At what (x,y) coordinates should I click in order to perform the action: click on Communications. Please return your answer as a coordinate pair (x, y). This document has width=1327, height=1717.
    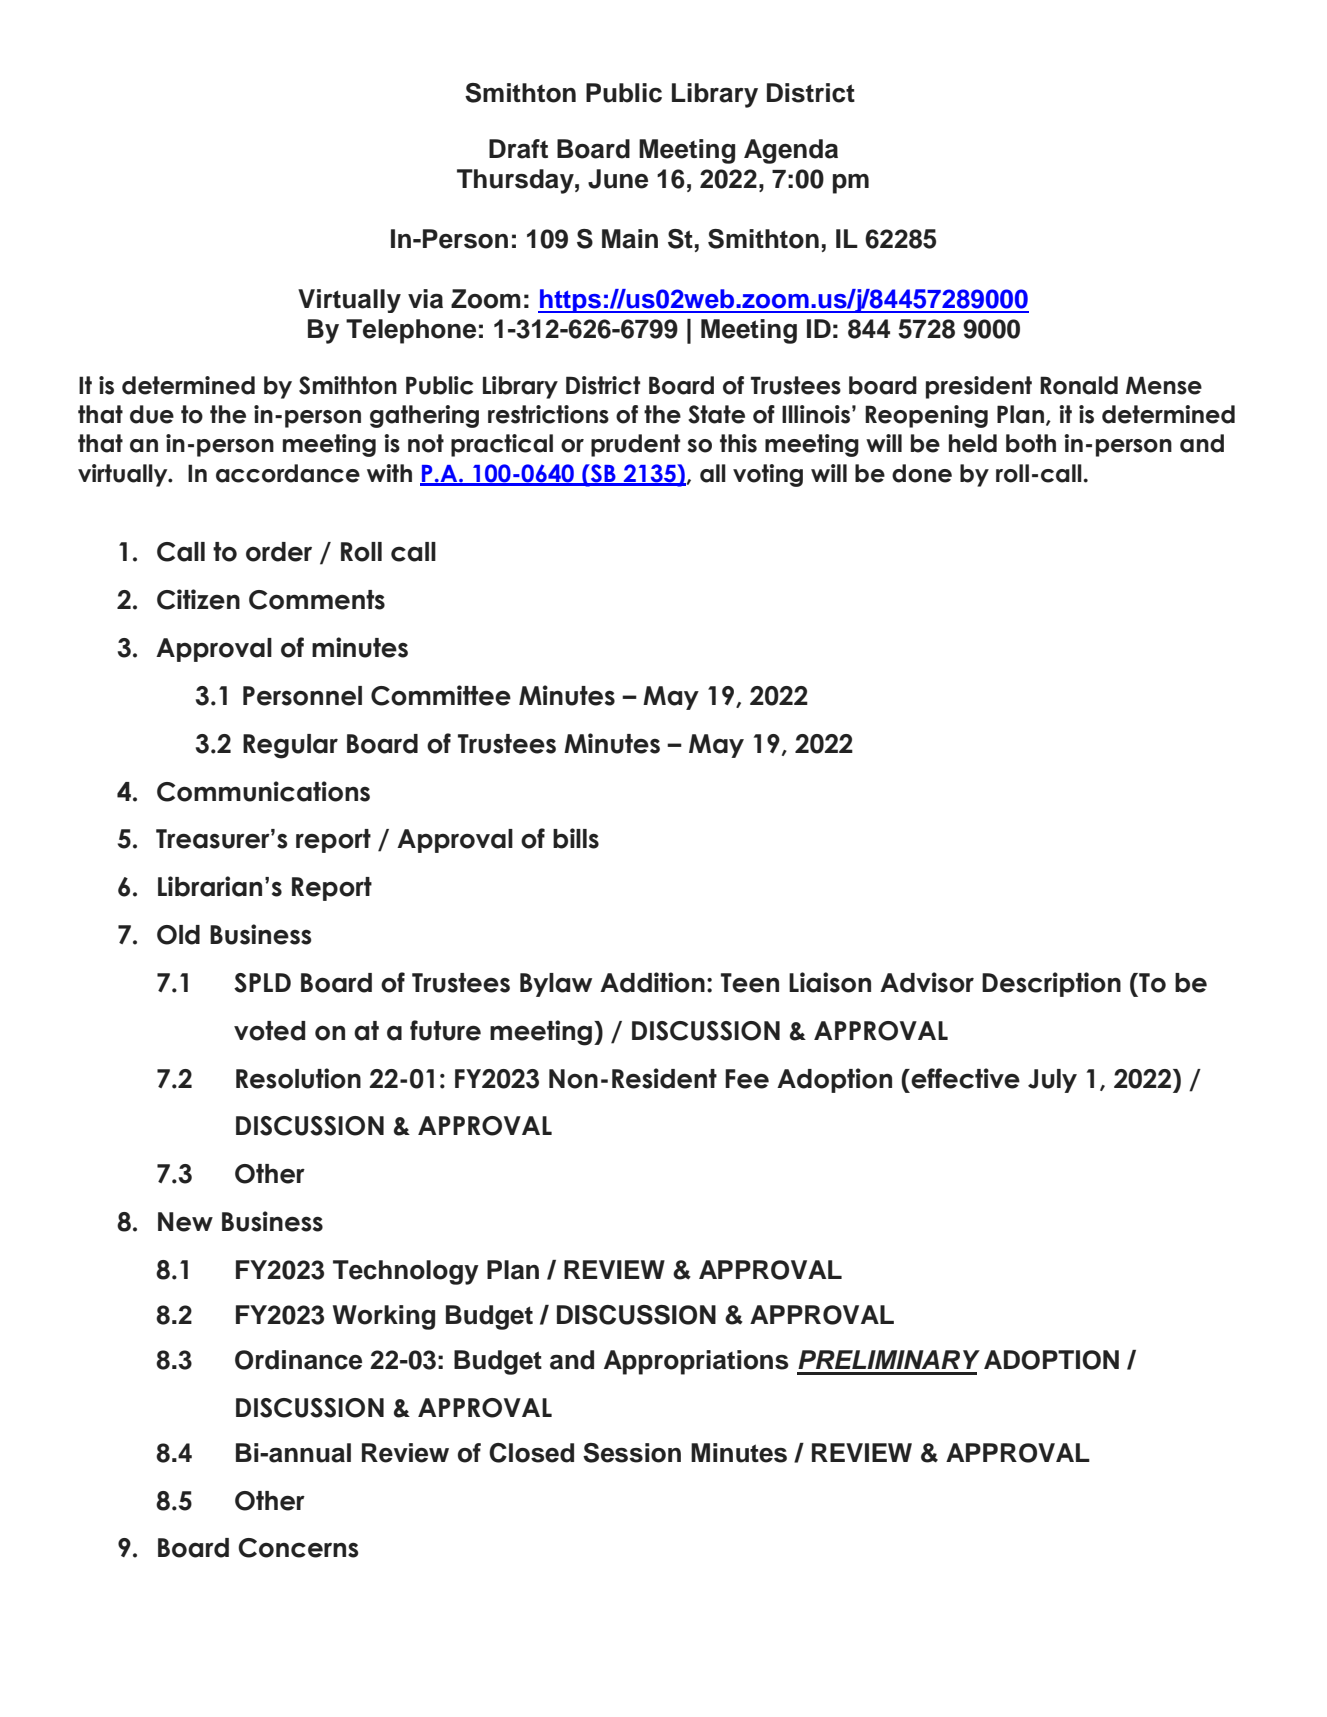
    Looking at the image, I should click on (263, 791).
